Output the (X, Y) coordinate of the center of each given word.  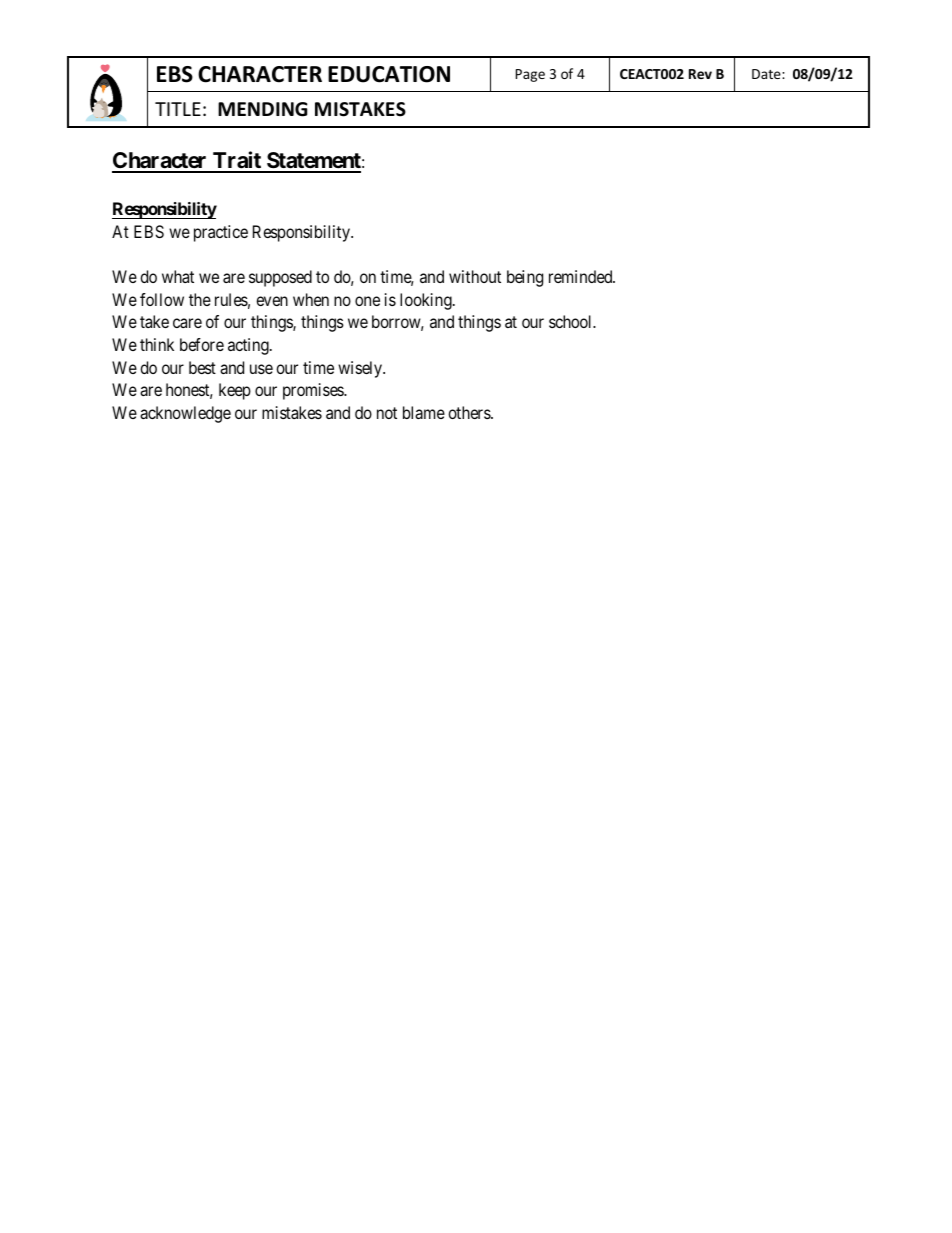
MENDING (263, 109)
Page (530, 75)
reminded (582, 276)
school (572, 321)
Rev (700, 74)
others (470, 412)
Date (767, 74)
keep (235, 391)
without (475, 276)
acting (249, 346)
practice (221, 233)
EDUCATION (389, 74)
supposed (280, 278)
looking (427, 301)
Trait (237, 161)
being (525, 278)
